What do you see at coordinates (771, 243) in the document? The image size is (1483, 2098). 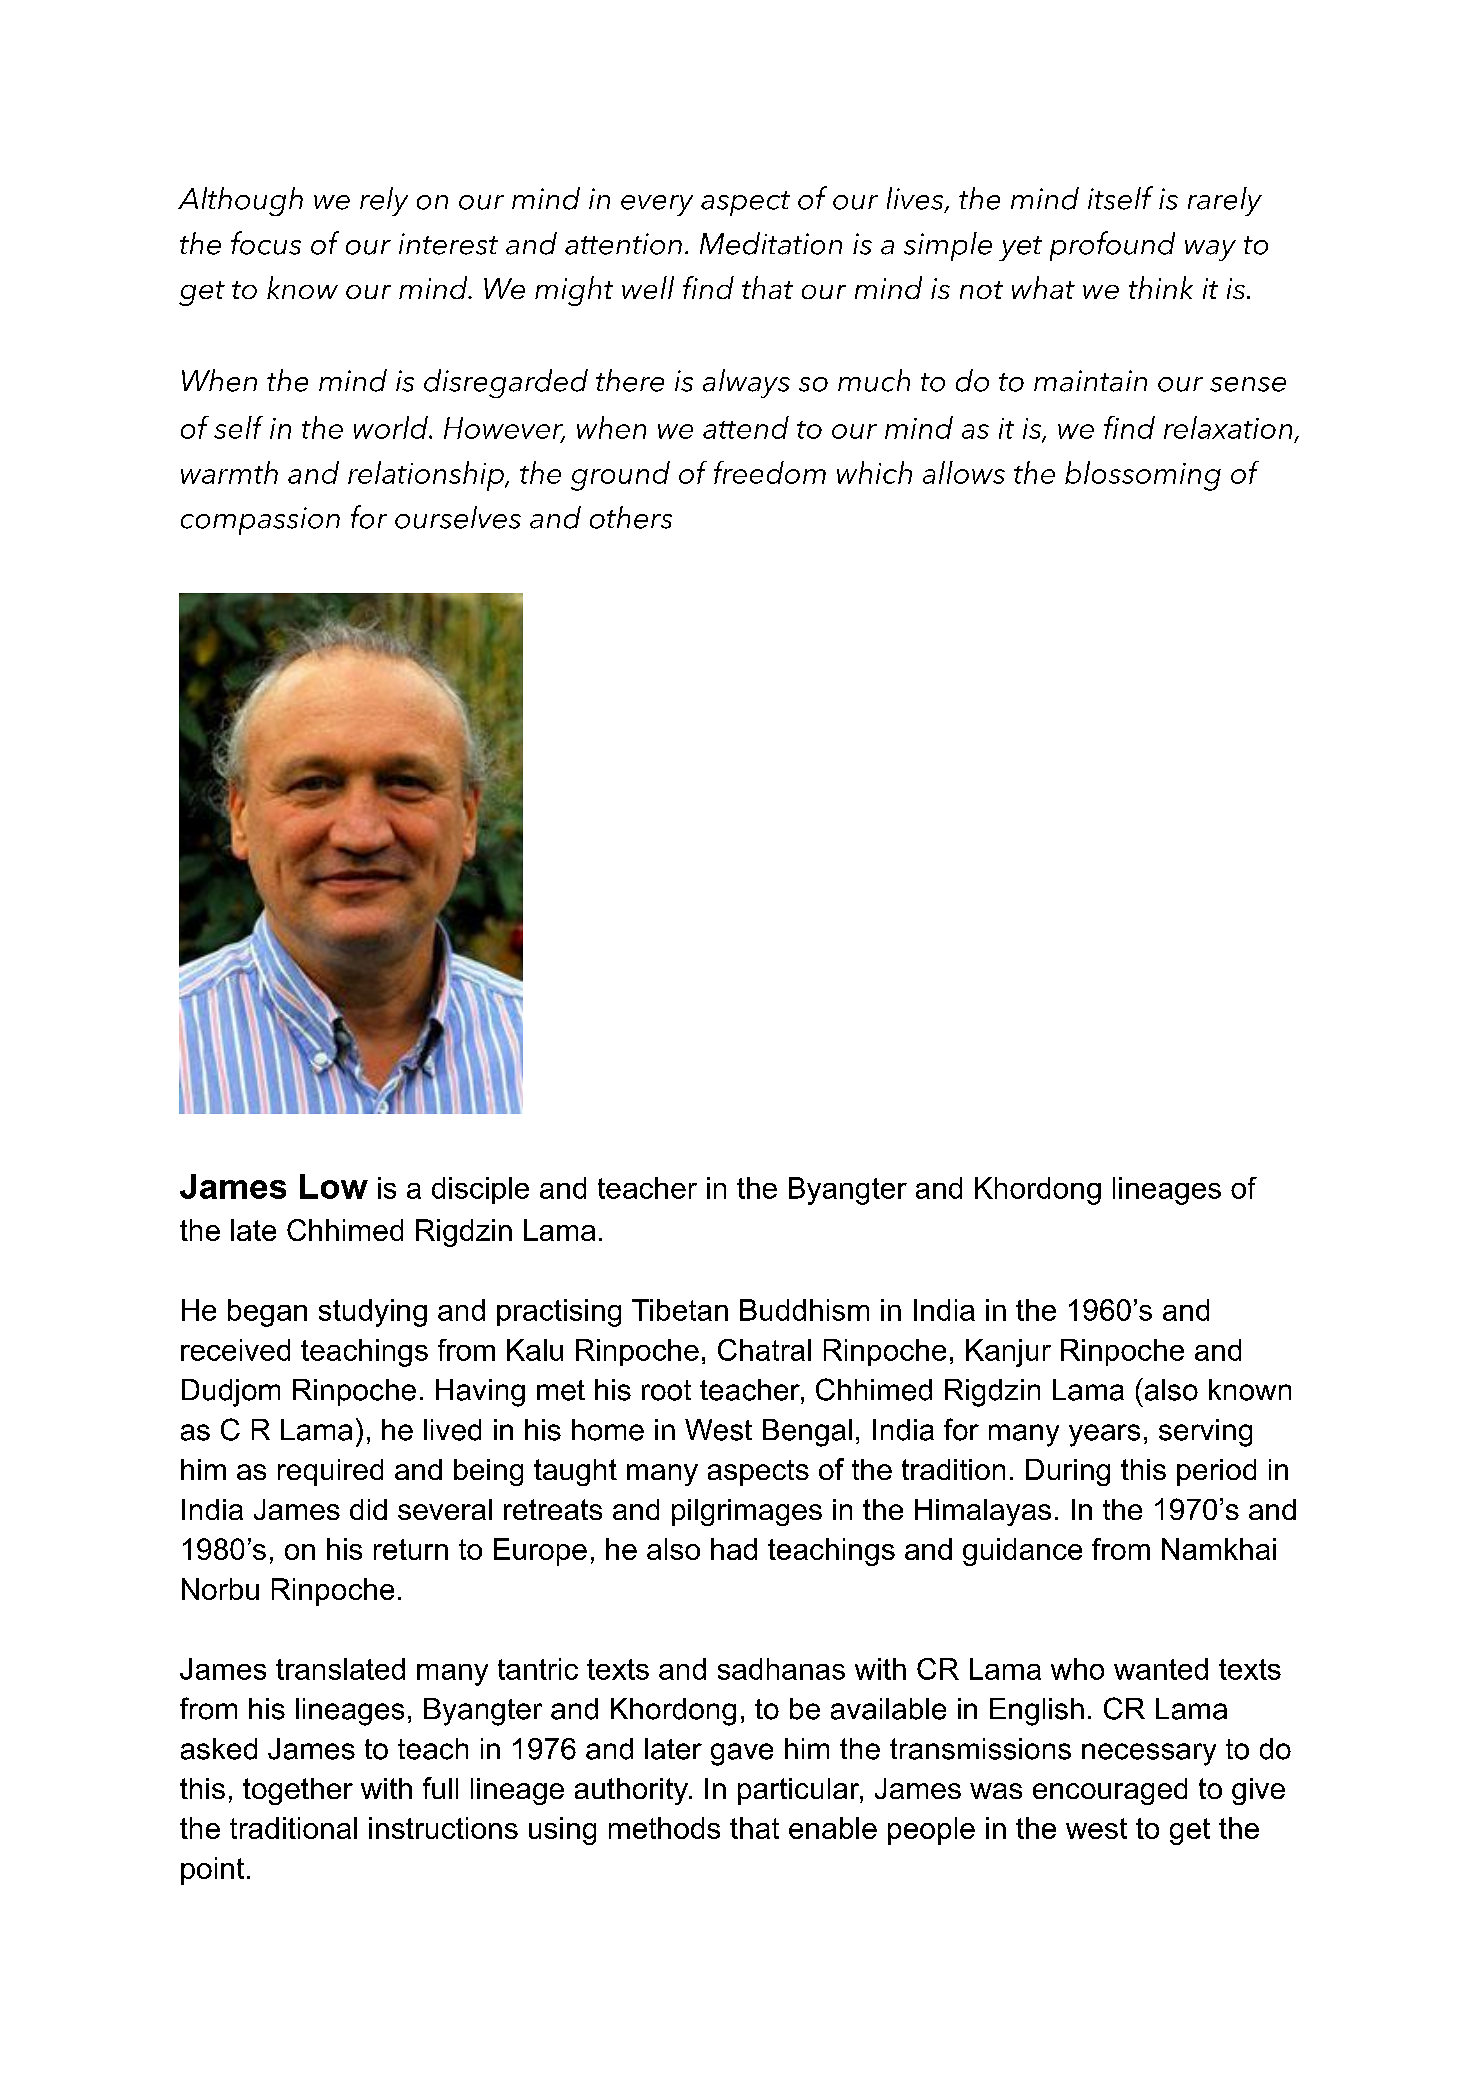 I see `Meditation` at bounding box center [771, 243].
